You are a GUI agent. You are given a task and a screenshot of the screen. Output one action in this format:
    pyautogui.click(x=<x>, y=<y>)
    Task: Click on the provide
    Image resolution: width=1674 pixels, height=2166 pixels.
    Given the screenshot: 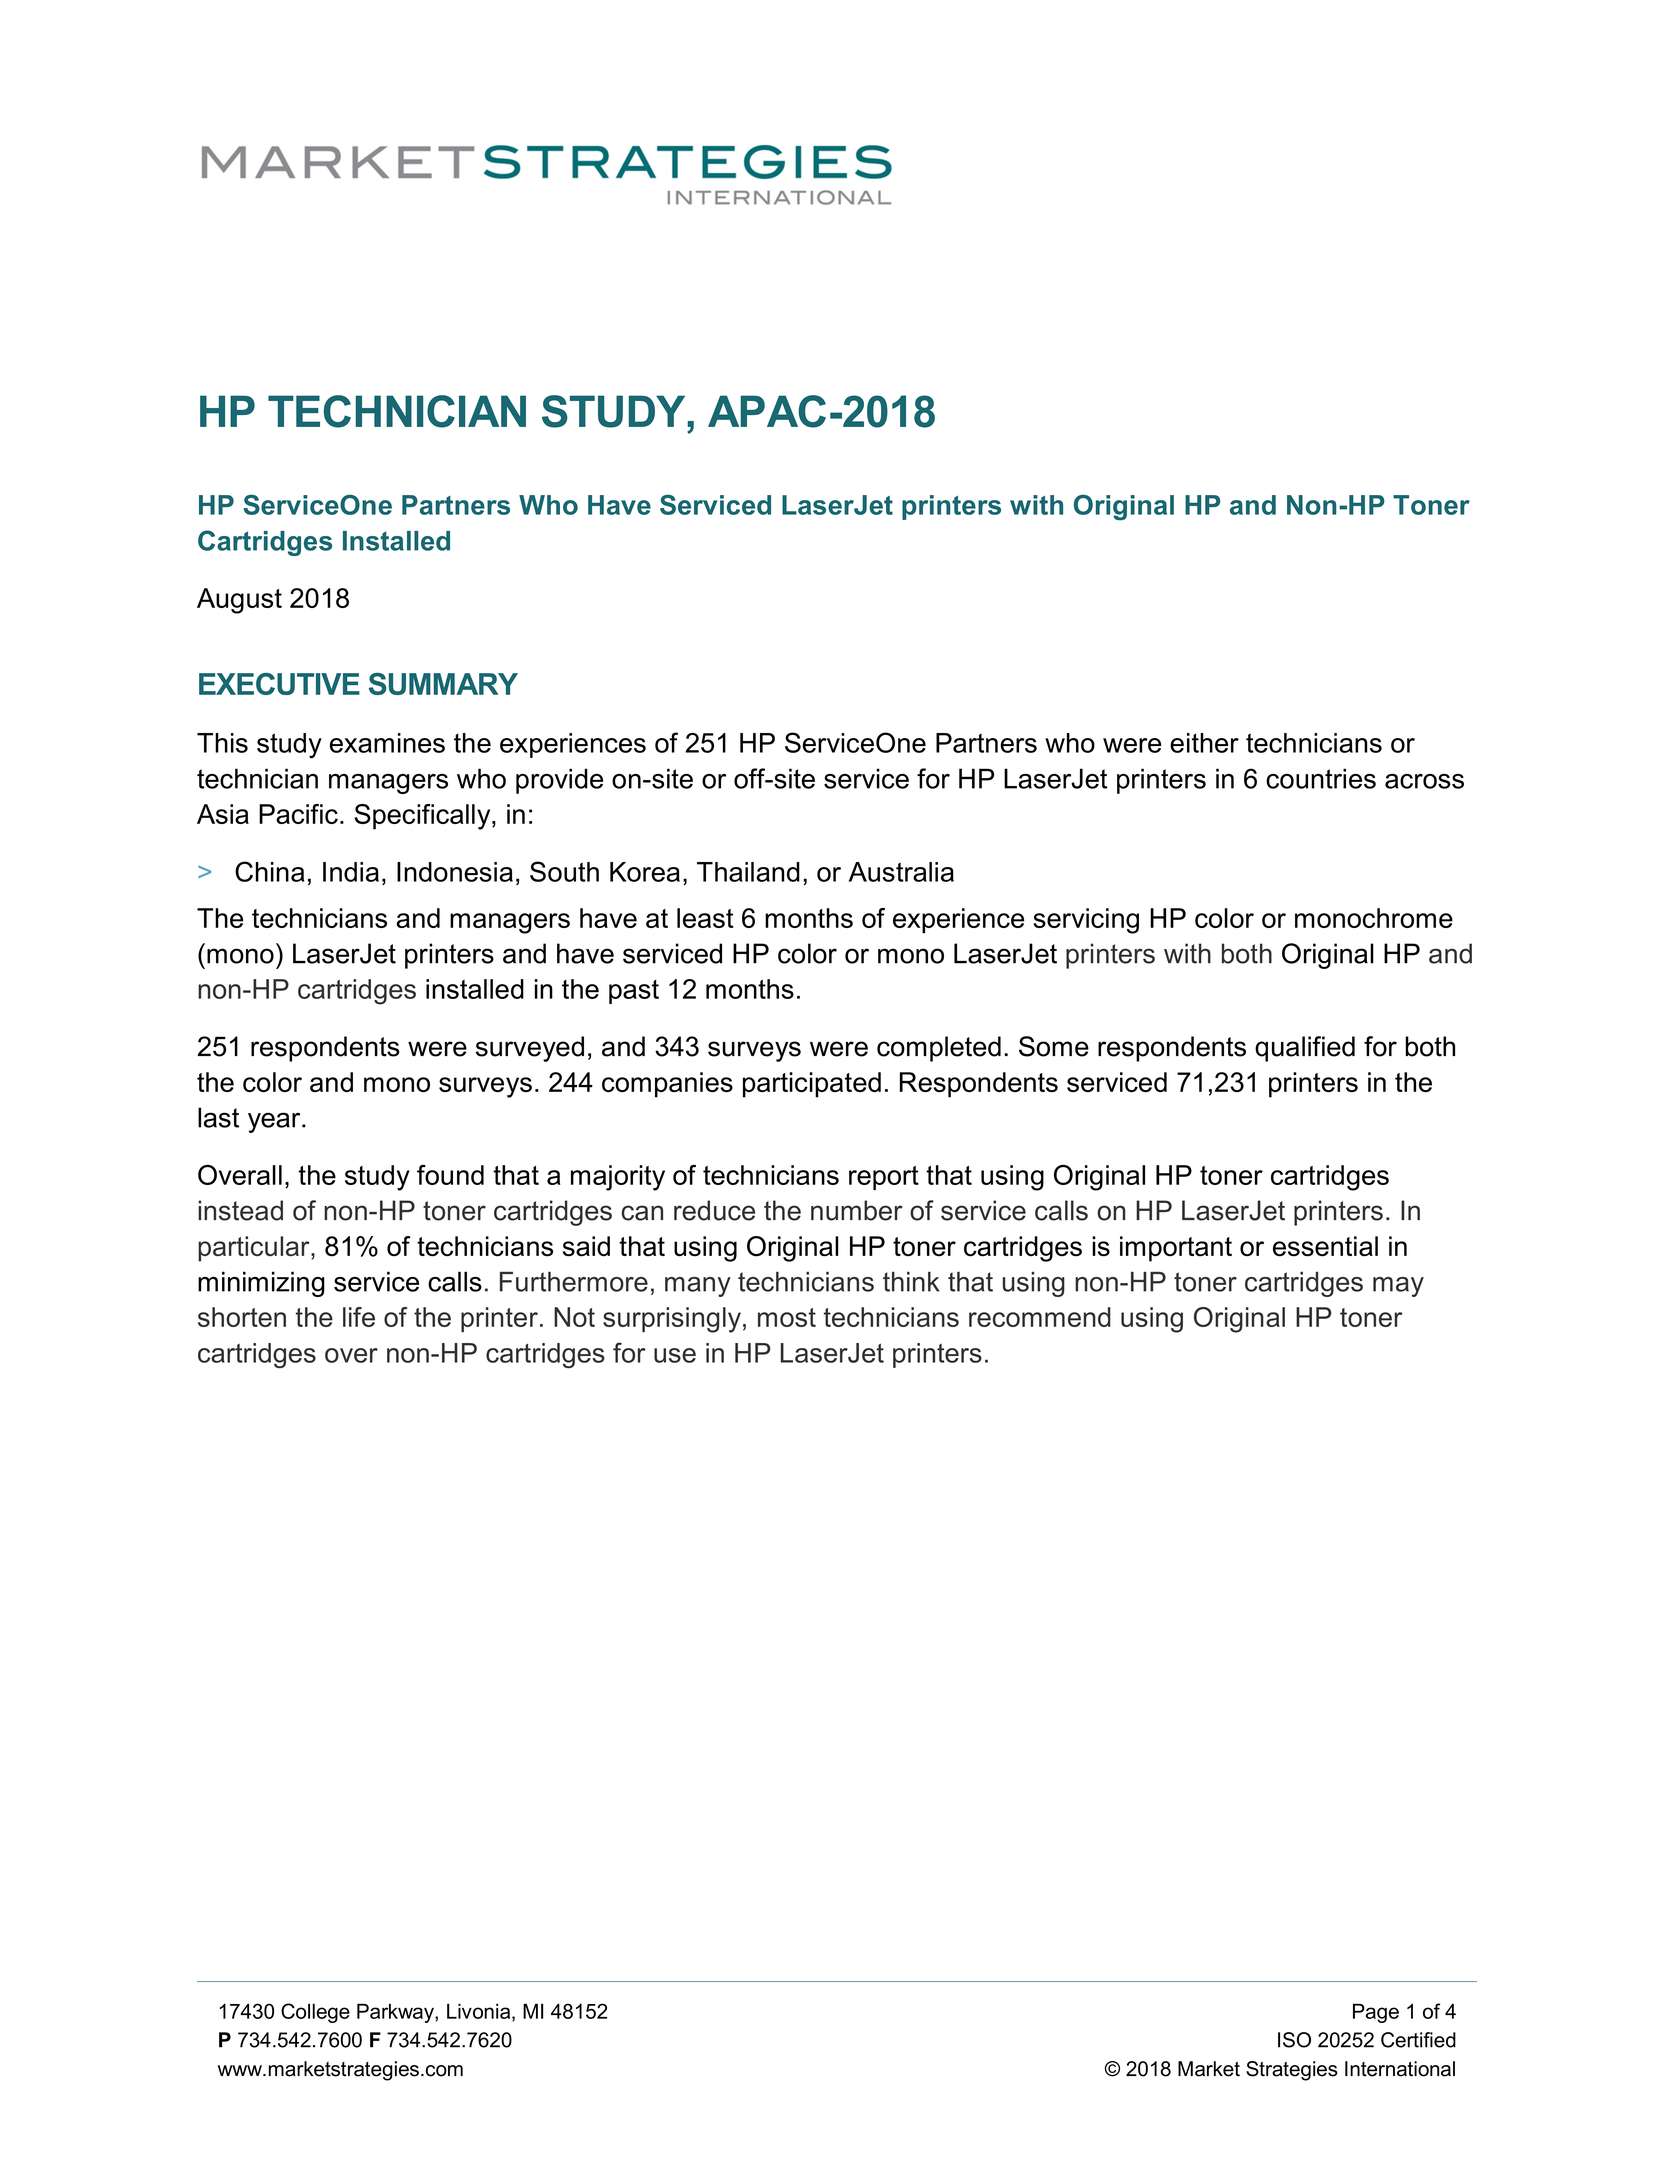 What is the action you would take?
    pyautogui.click(x=559, y=781)
